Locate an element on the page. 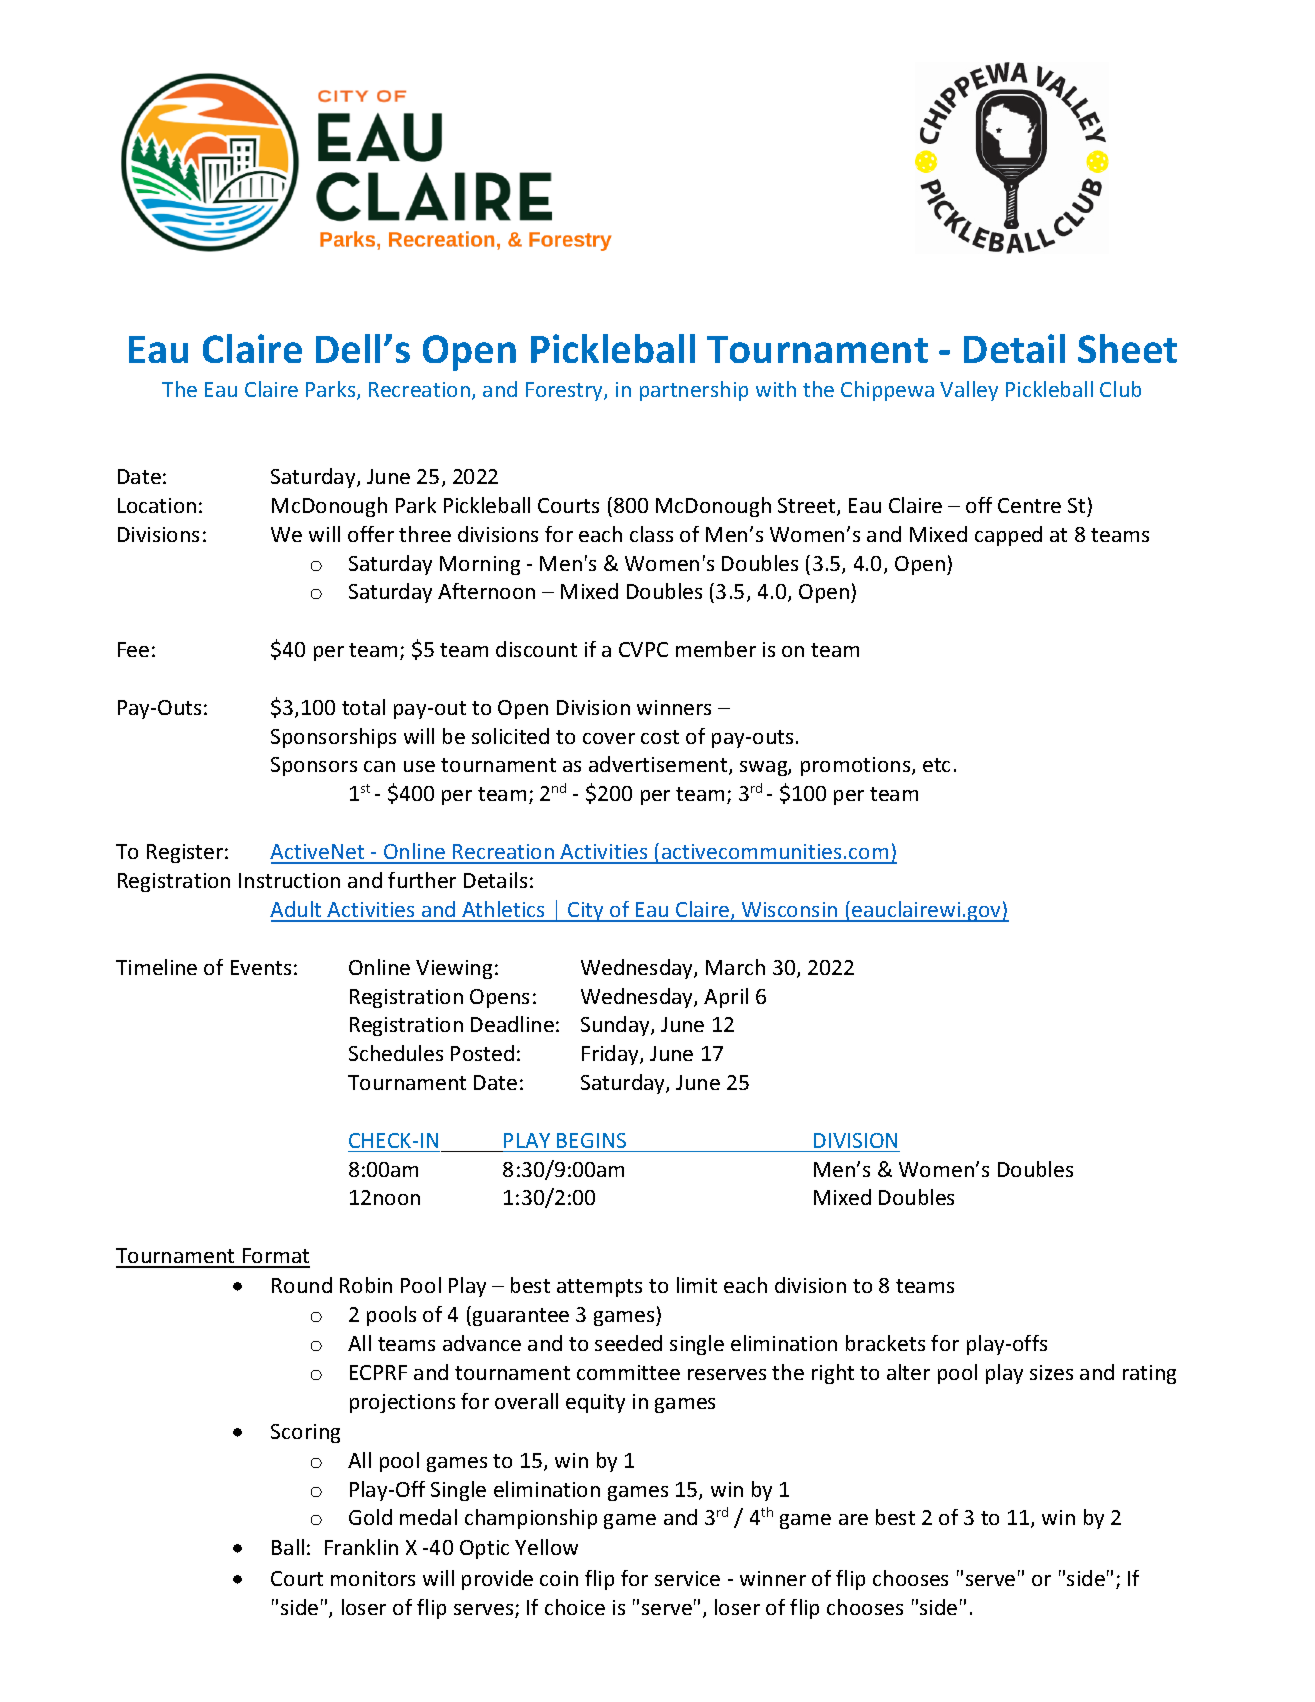 The image size is (1315, 1702). Events is located at coordinates (261, 967).
